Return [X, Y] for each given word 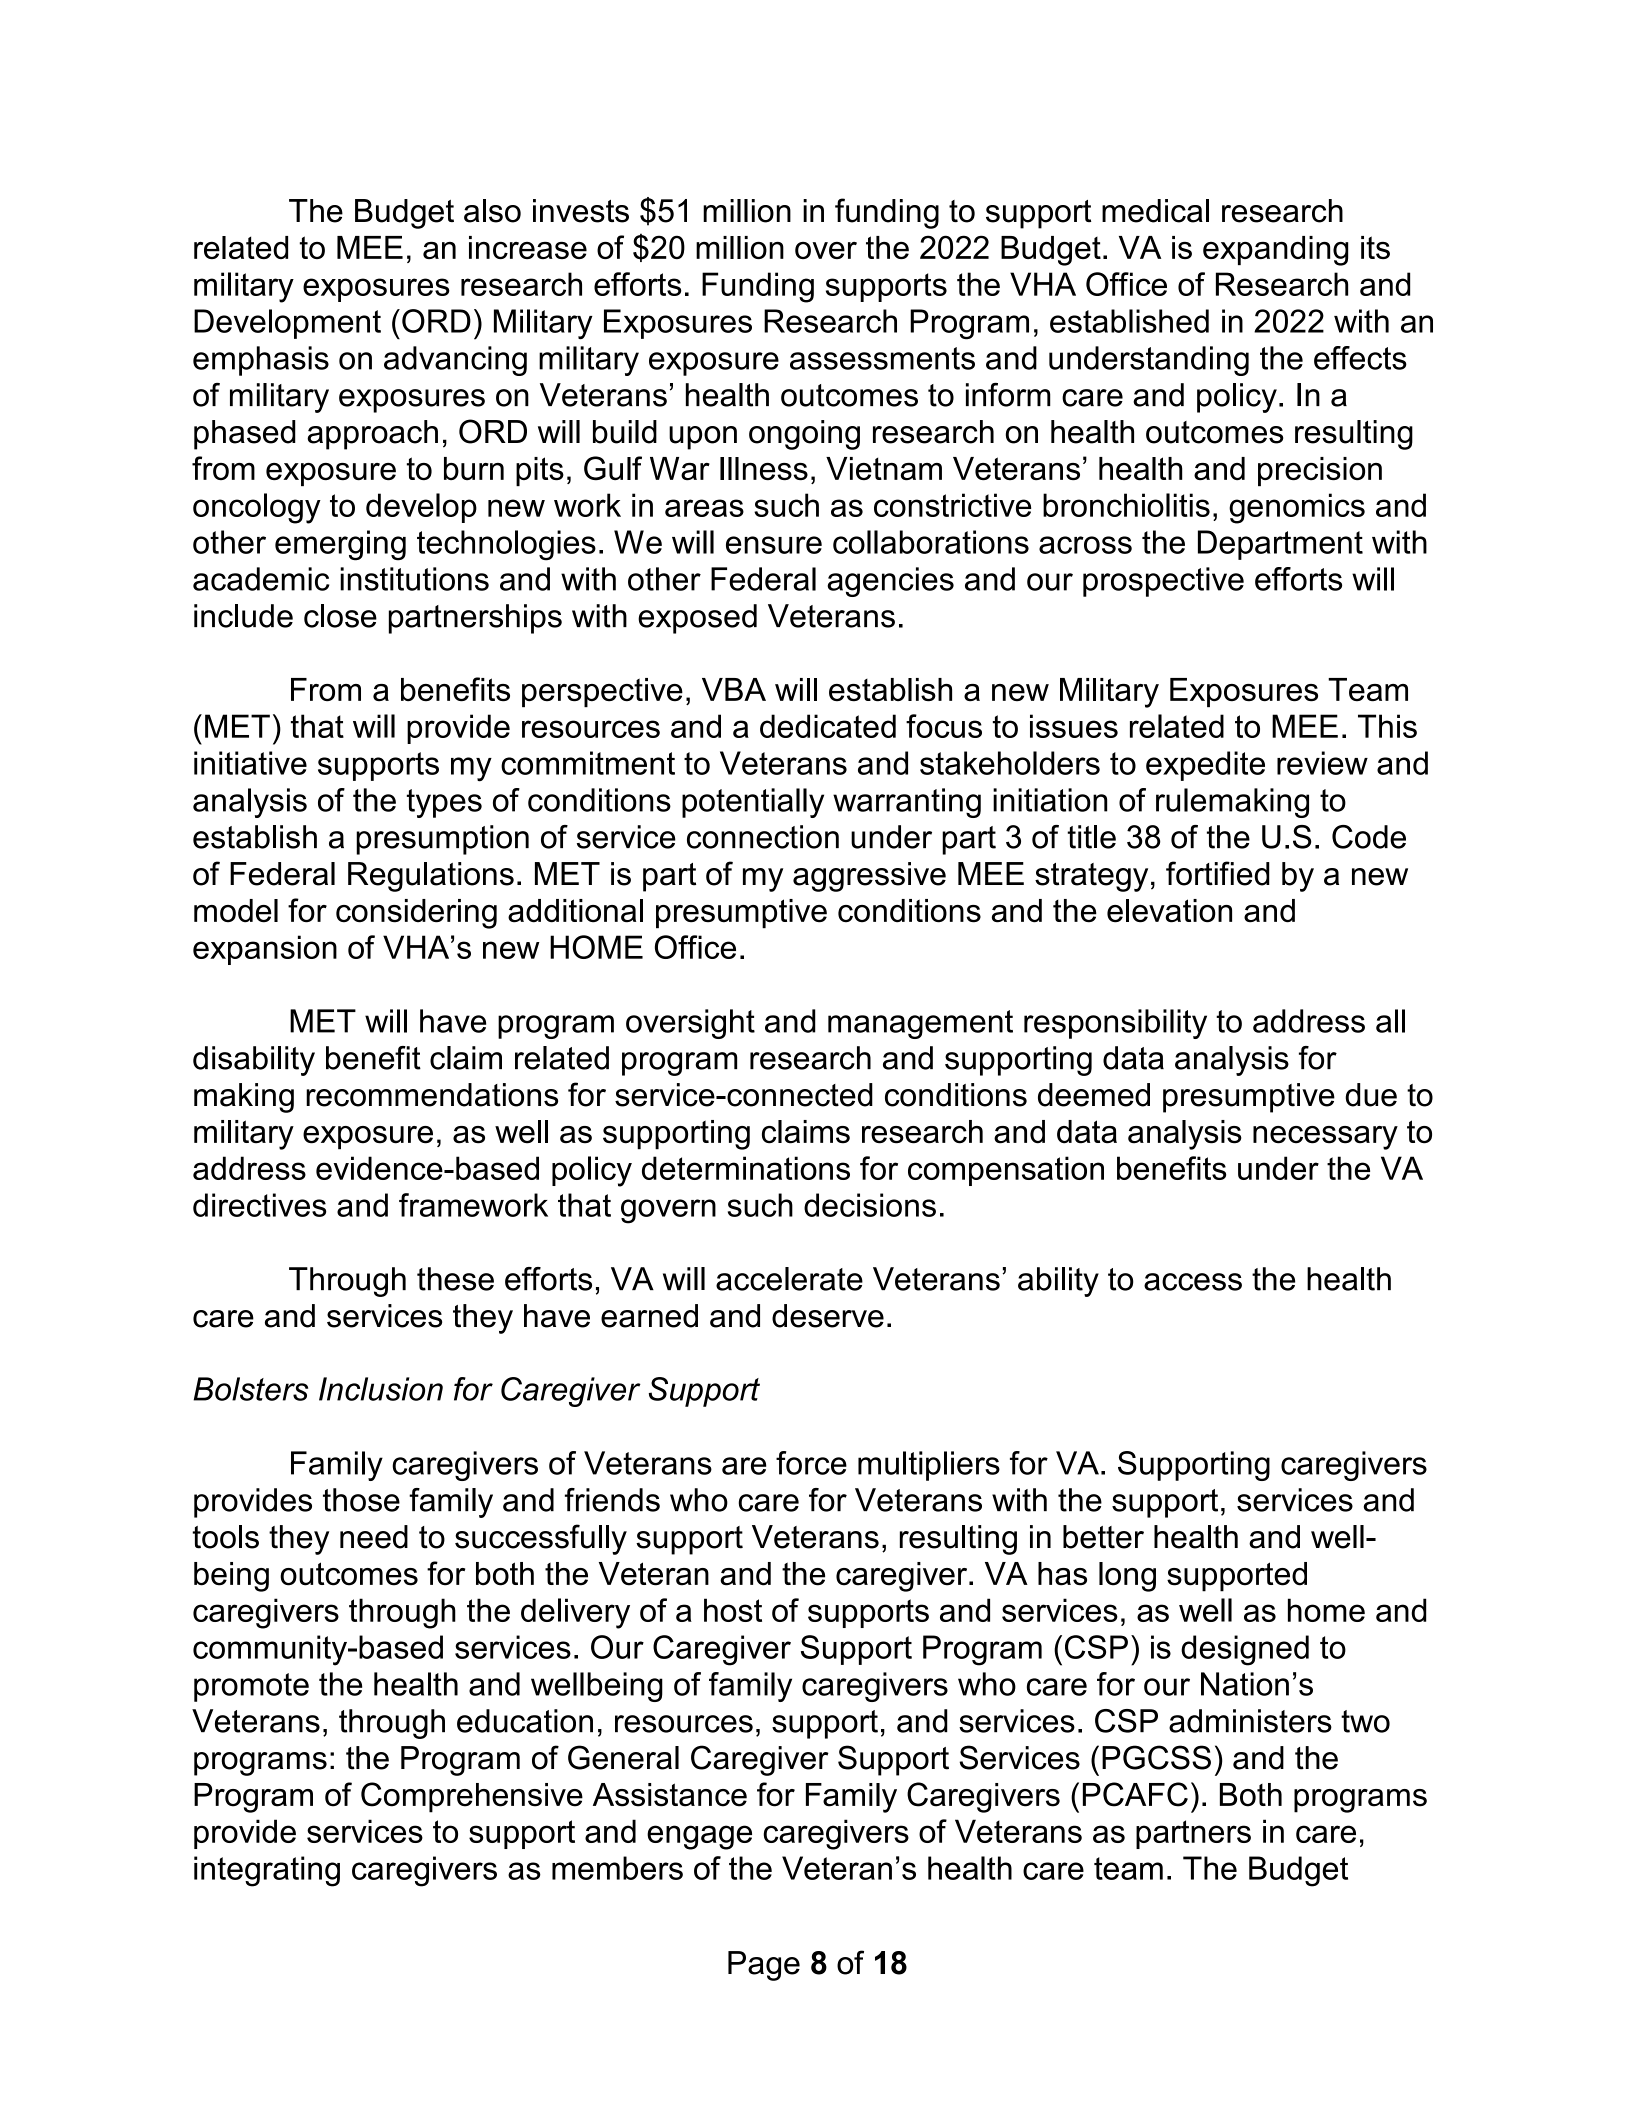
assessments [882, 358]
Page [764, 1966]
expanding [1275, 251]
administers [1250, 1721]
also [492, 211]
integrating [267, 1871]
